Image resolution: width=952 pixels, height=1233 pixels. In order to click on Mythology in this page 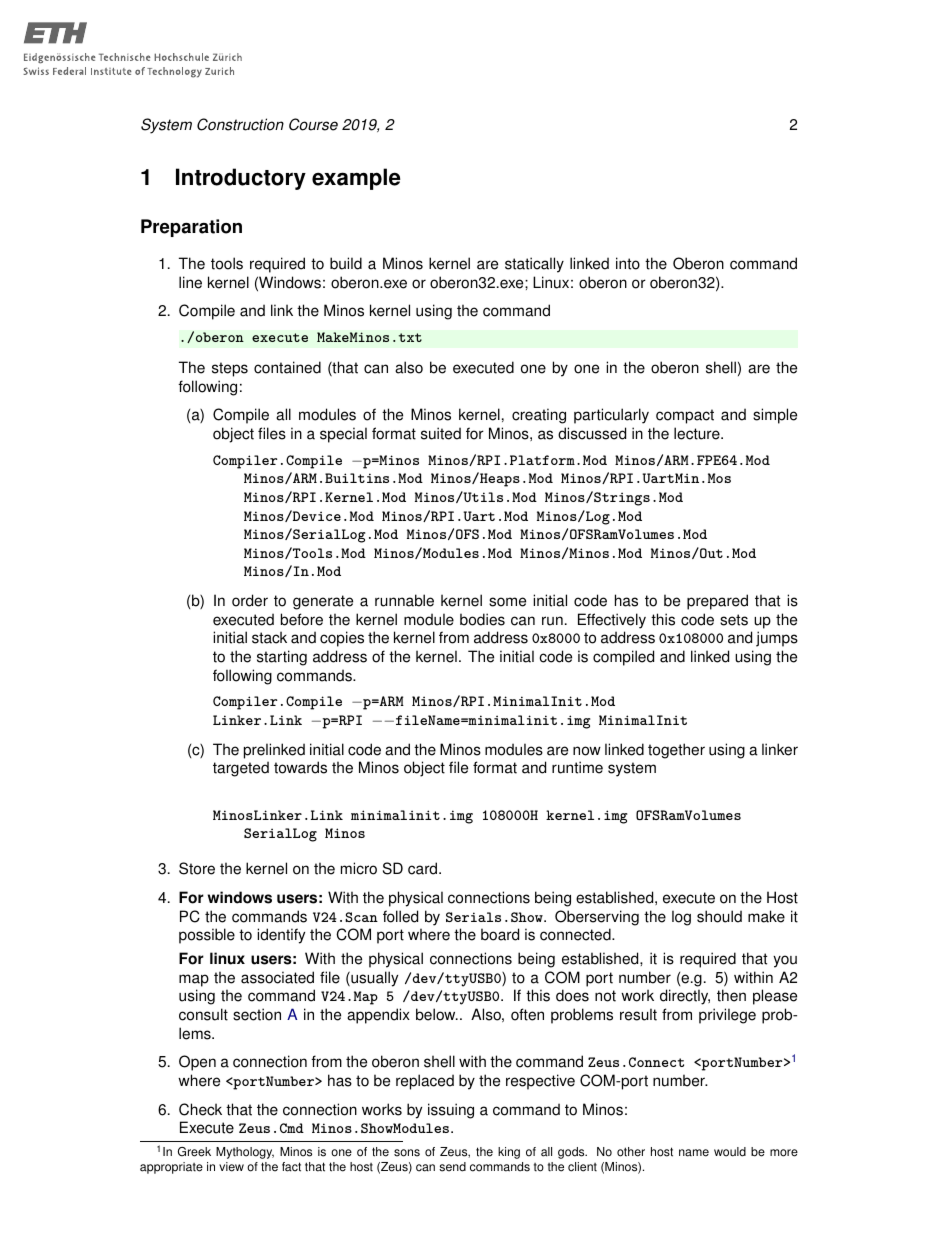, I will do `click(245, 1153)`.
